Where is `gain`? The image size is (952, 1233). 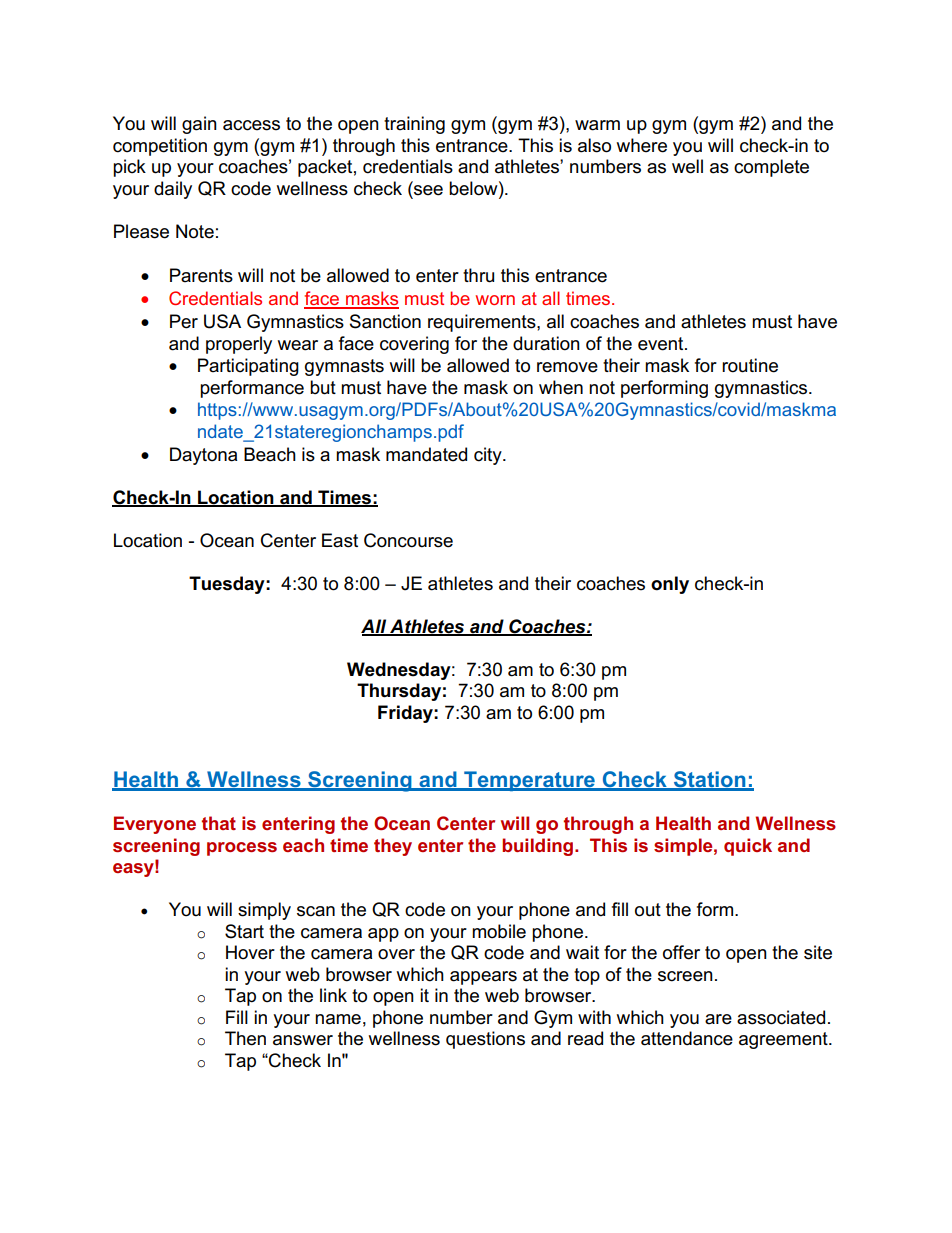 gain is located at coordinates (199, 125).
